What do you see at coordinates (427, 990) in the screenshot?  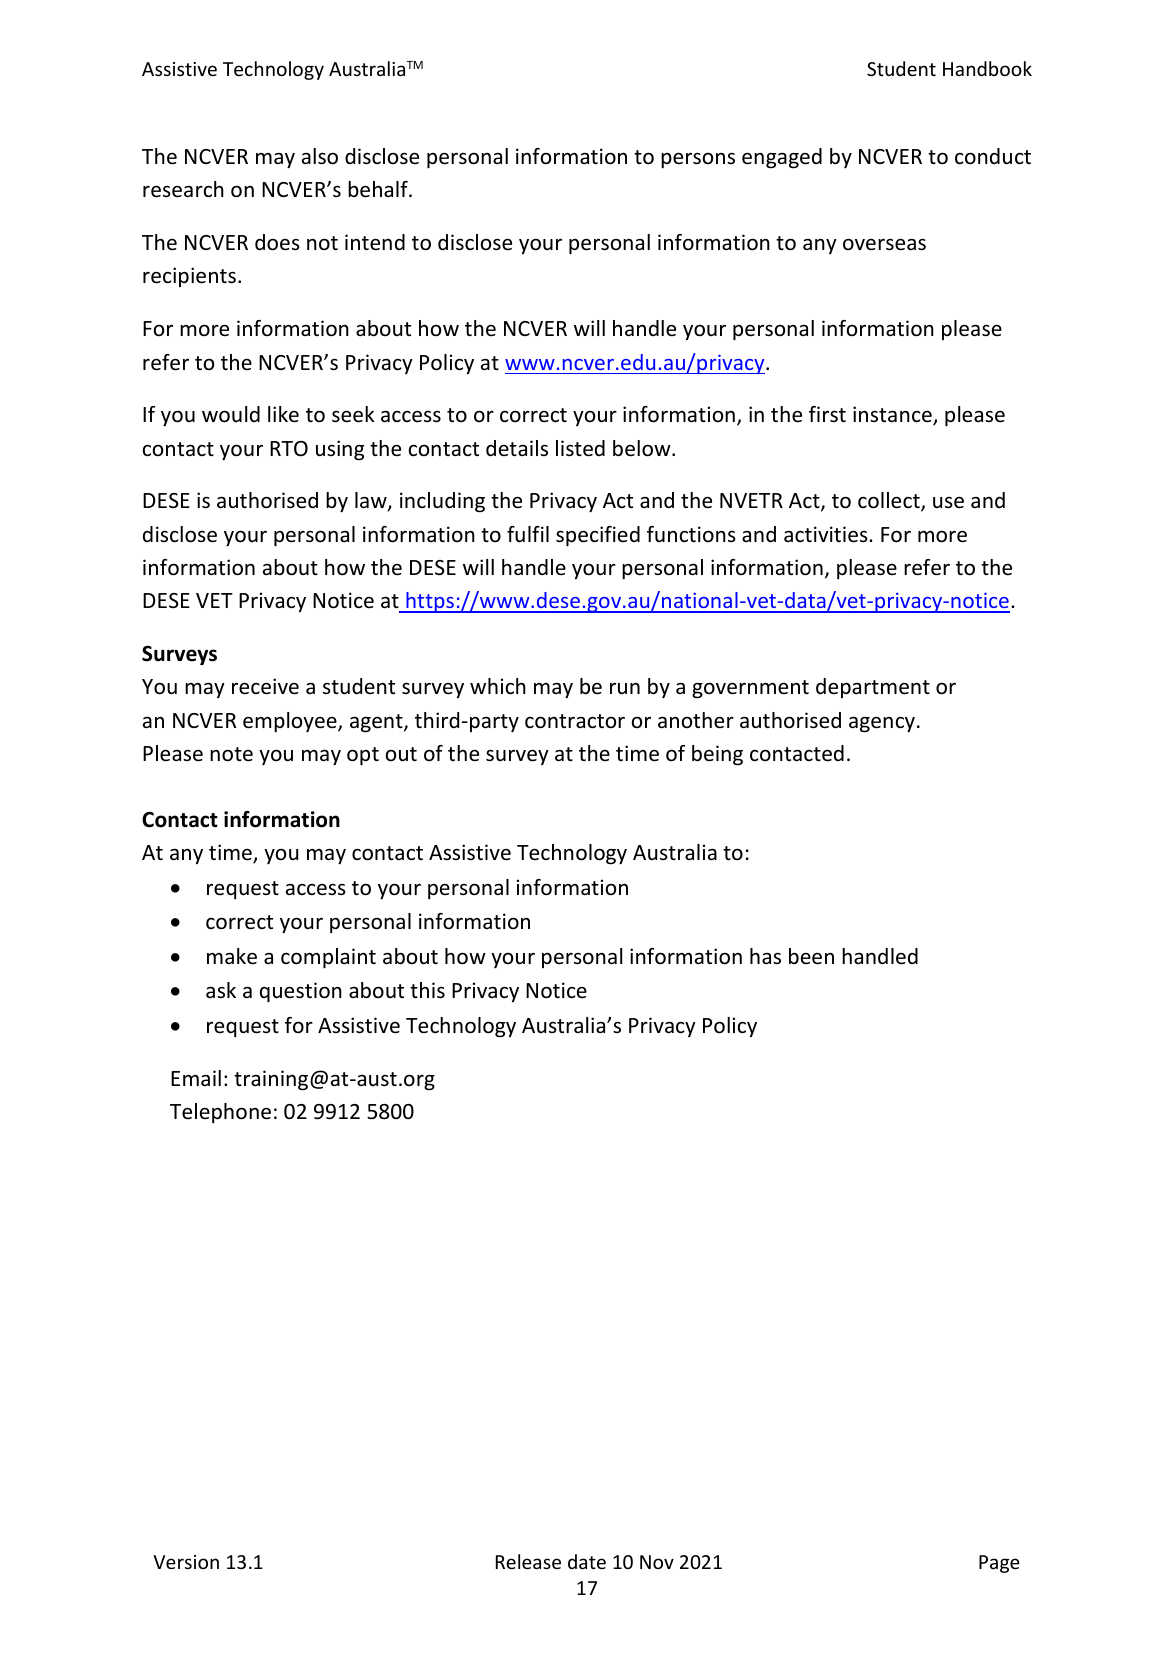 I see `this` at bounding box center [427, 990].
